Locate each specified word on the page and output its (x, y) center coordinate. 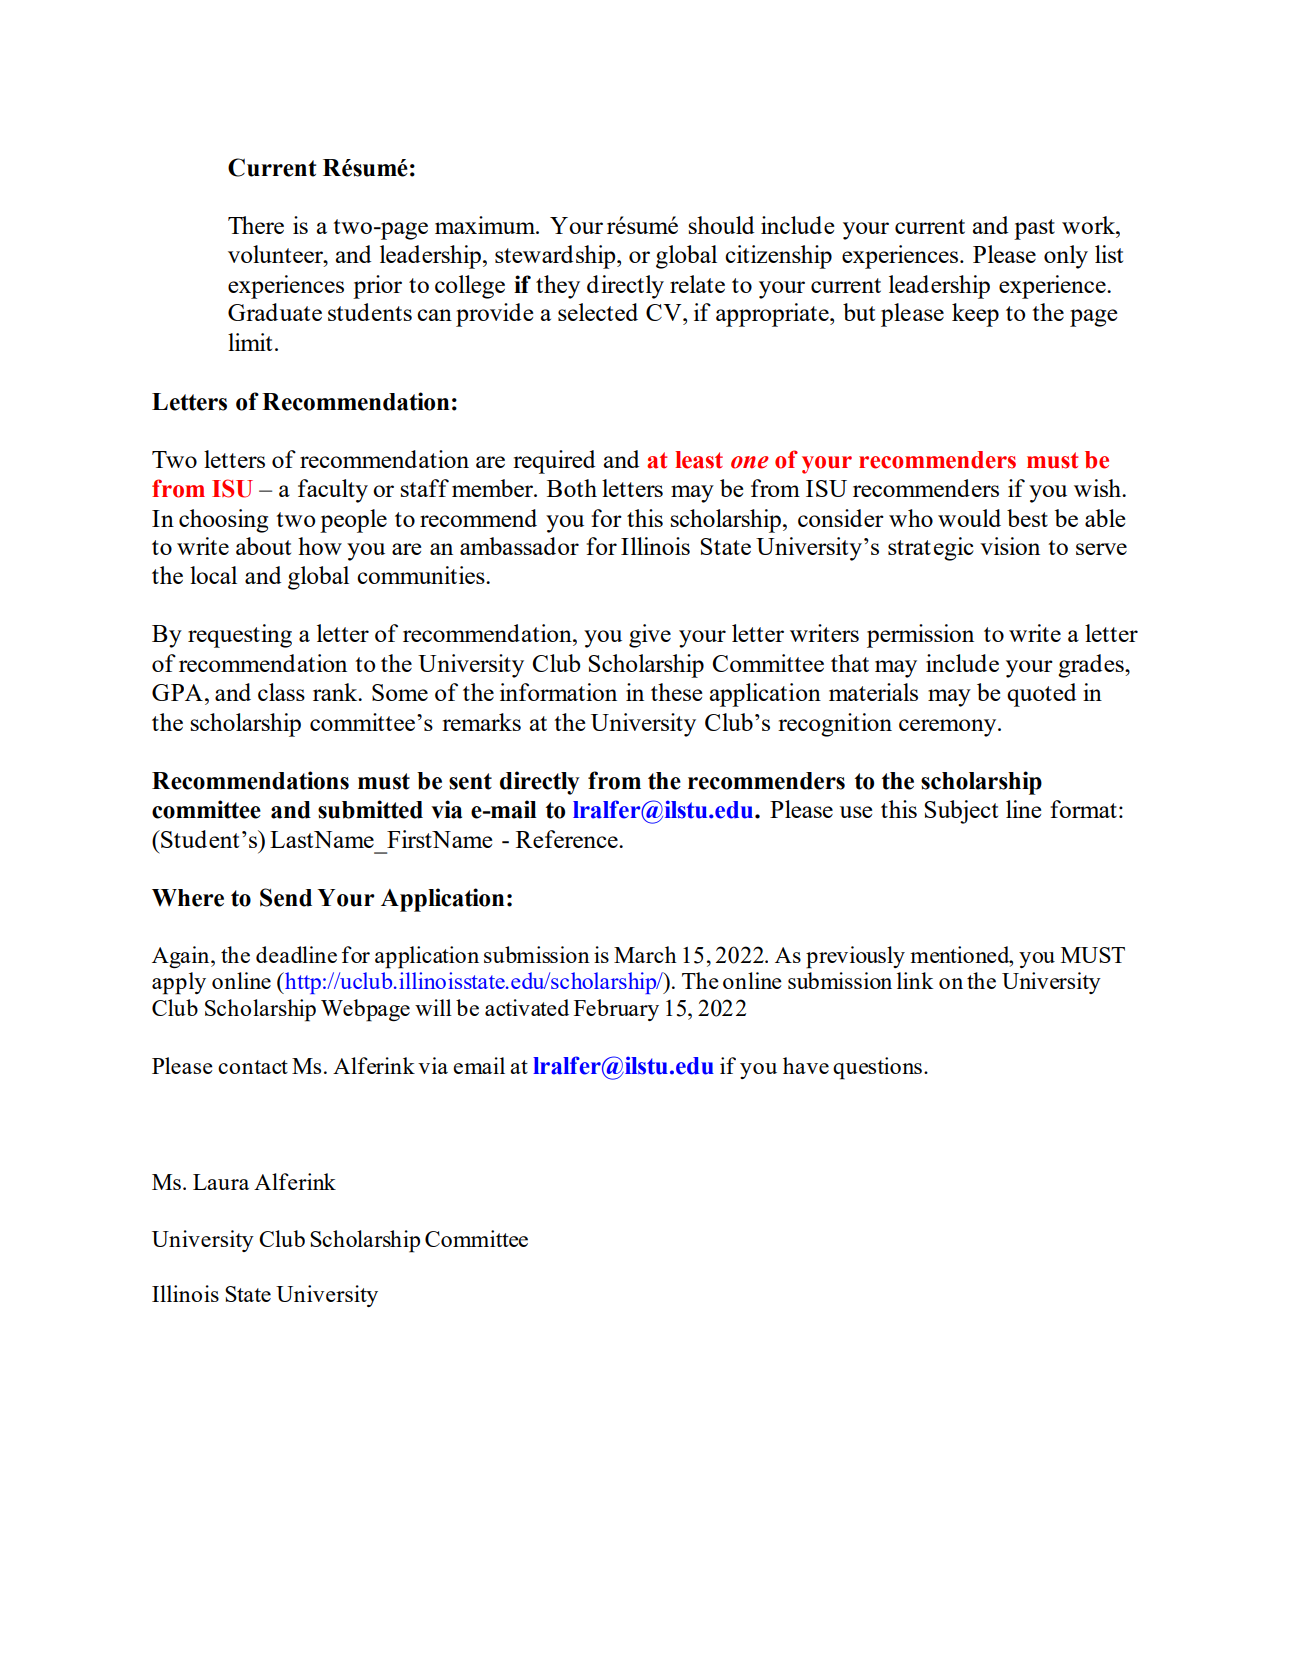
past (1034, 229)
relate (697, 284)
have (806, 1065)
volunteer (277, 254)
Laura (221, 1182)
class (281, 692)
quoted (1041, 695)
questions (879, 1068)
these (676, 692)
